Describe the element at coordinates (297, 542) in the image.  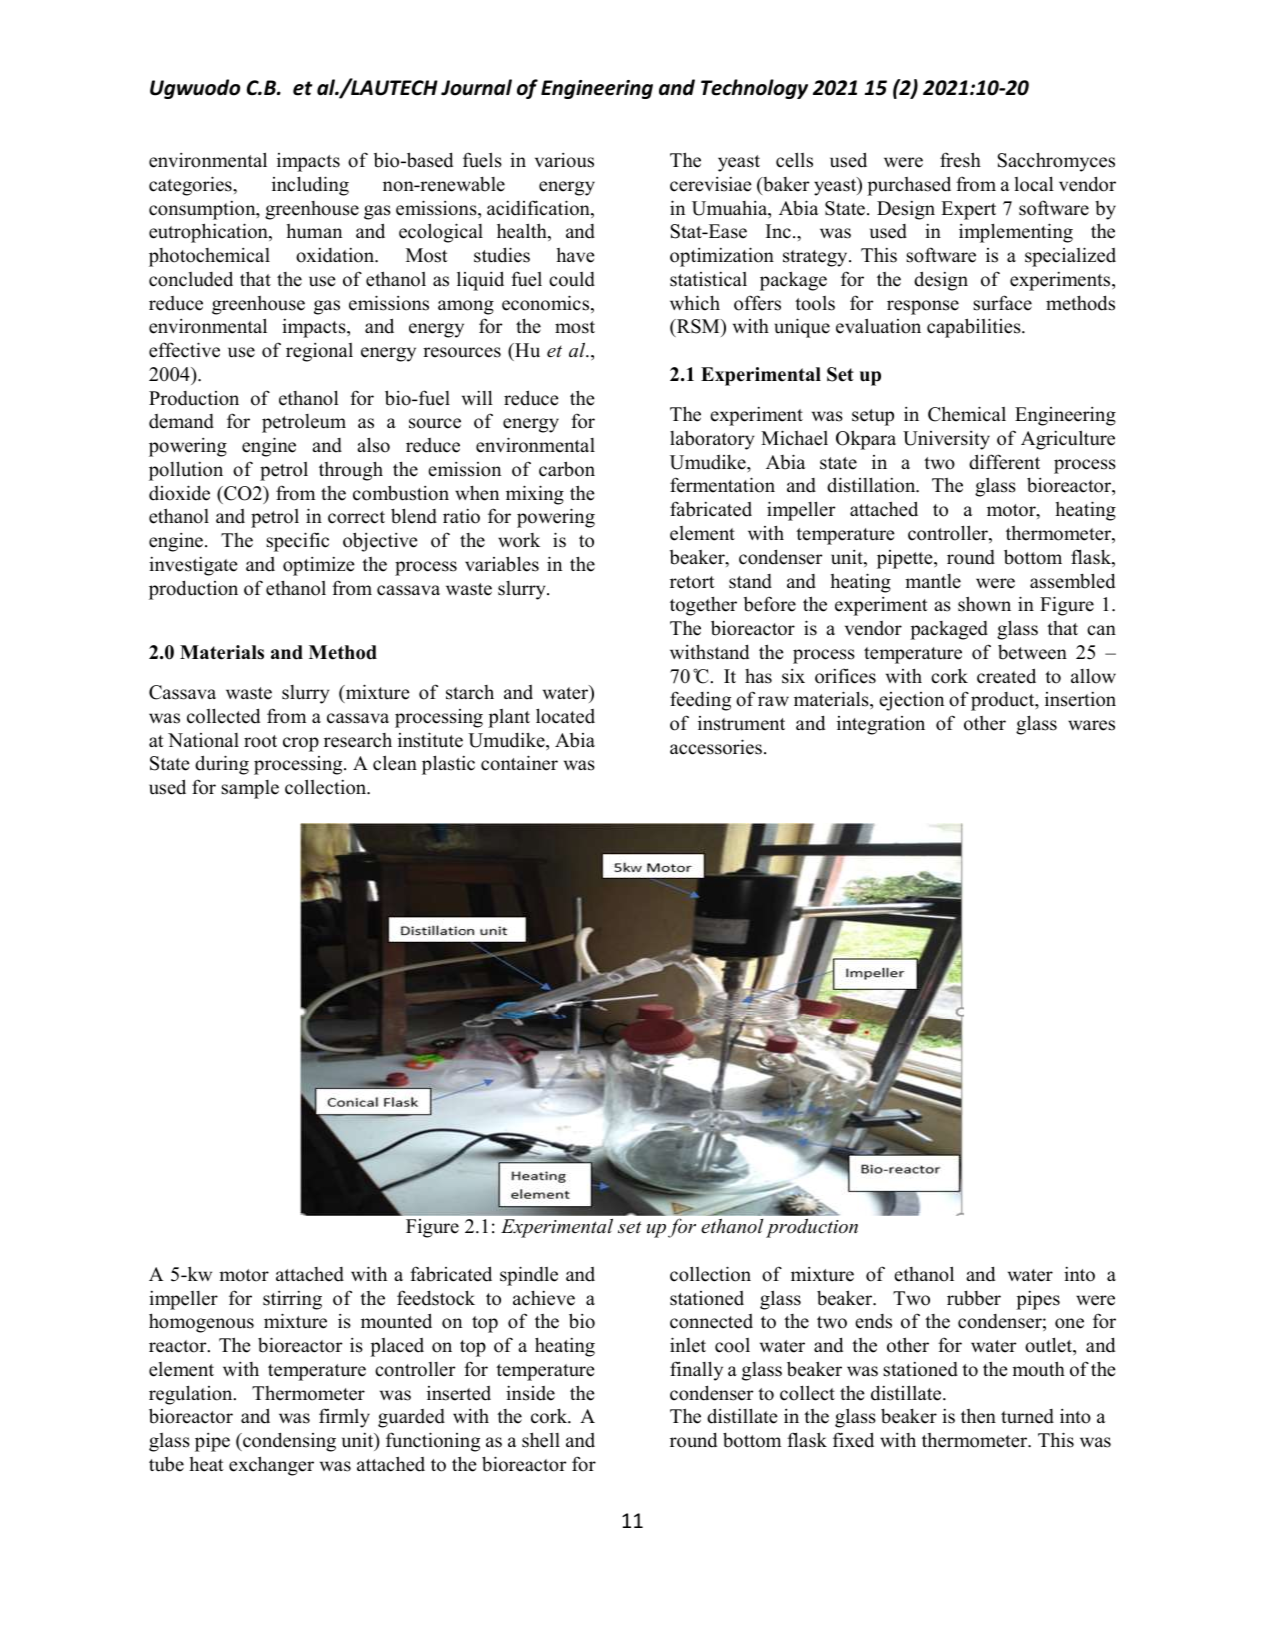
I see `specific` at that location.
